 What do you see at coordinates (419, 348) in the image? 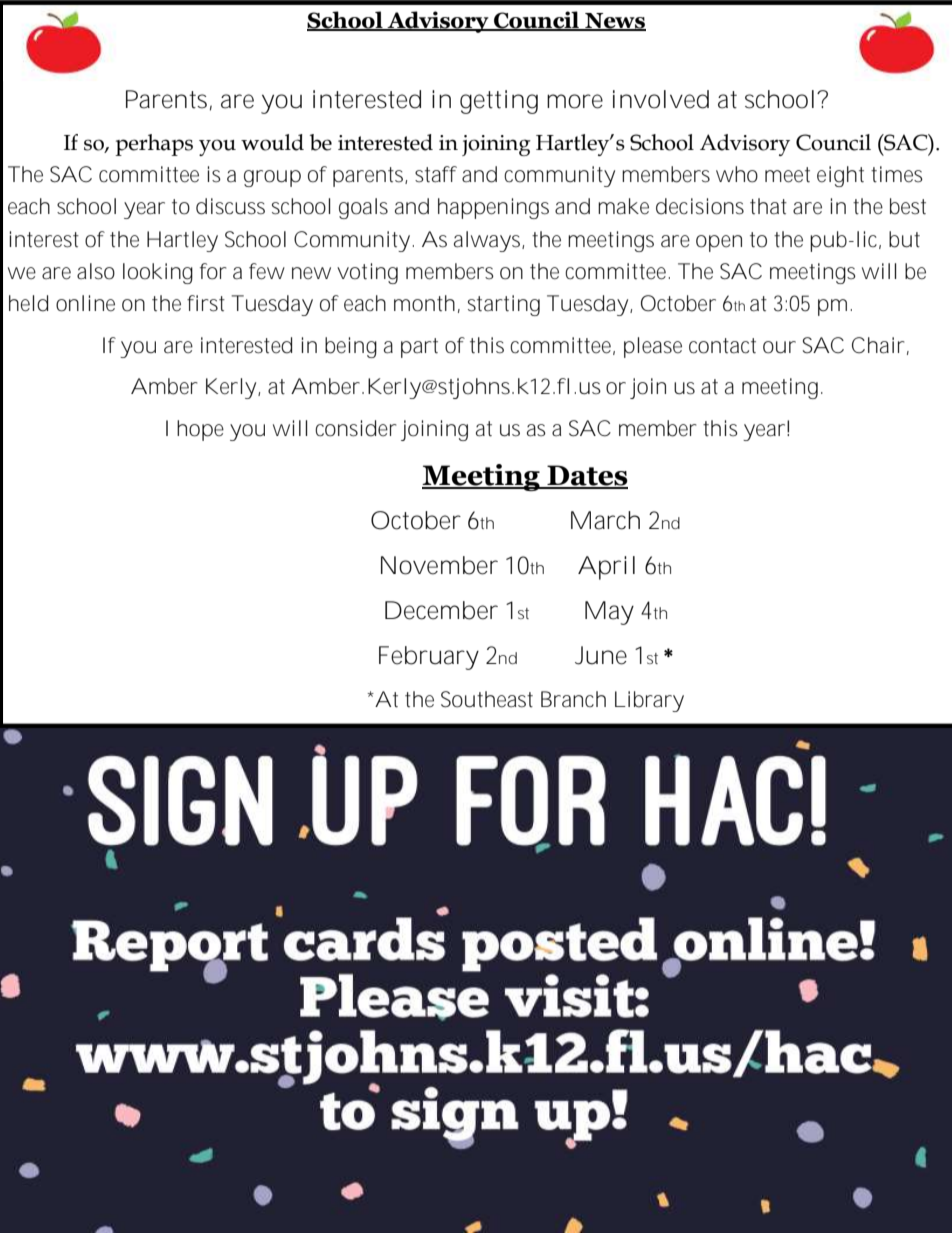
I see `part` at bounding box center [419, 348].
